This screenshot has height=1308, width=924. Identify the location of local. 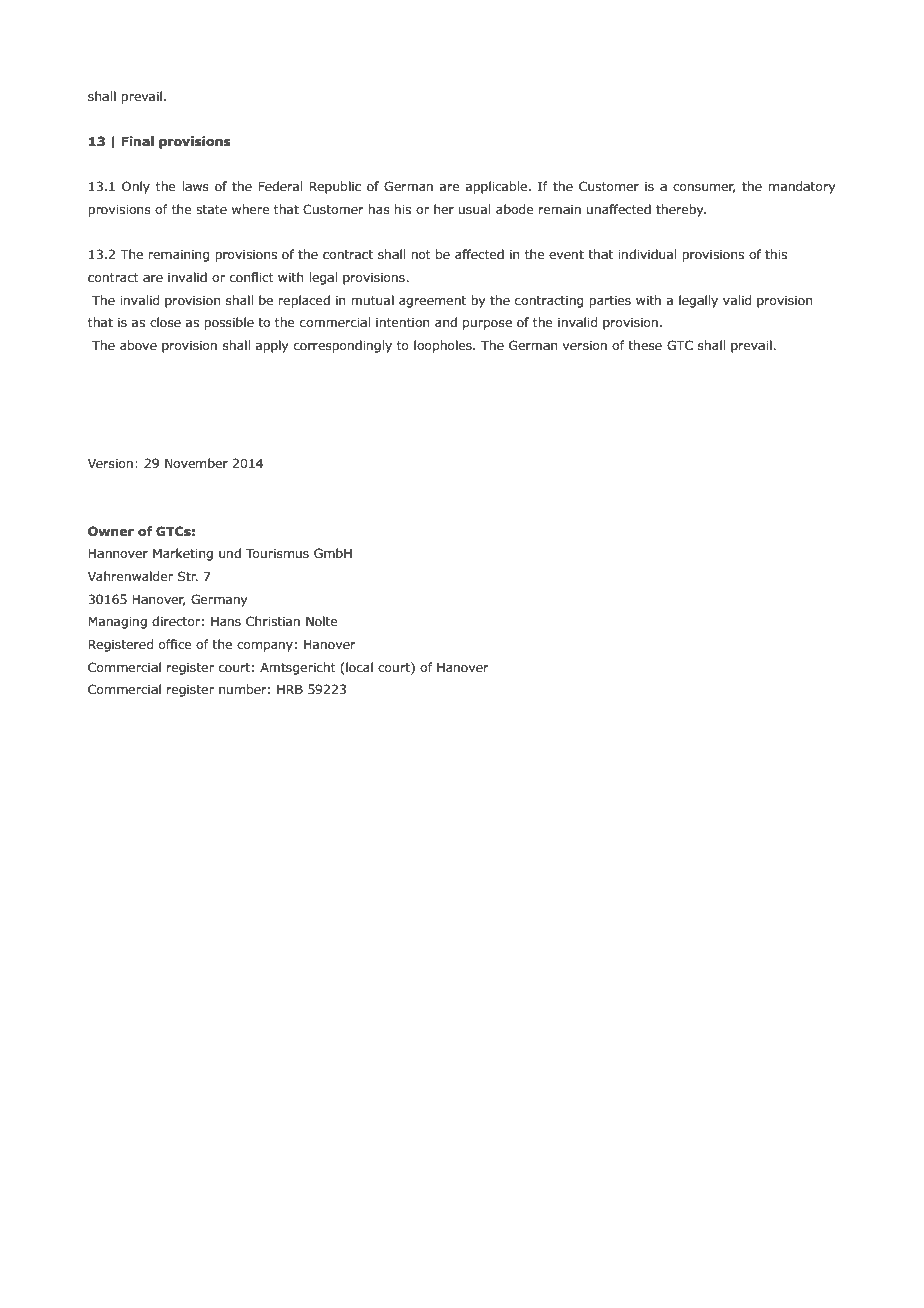
(359, 667).
